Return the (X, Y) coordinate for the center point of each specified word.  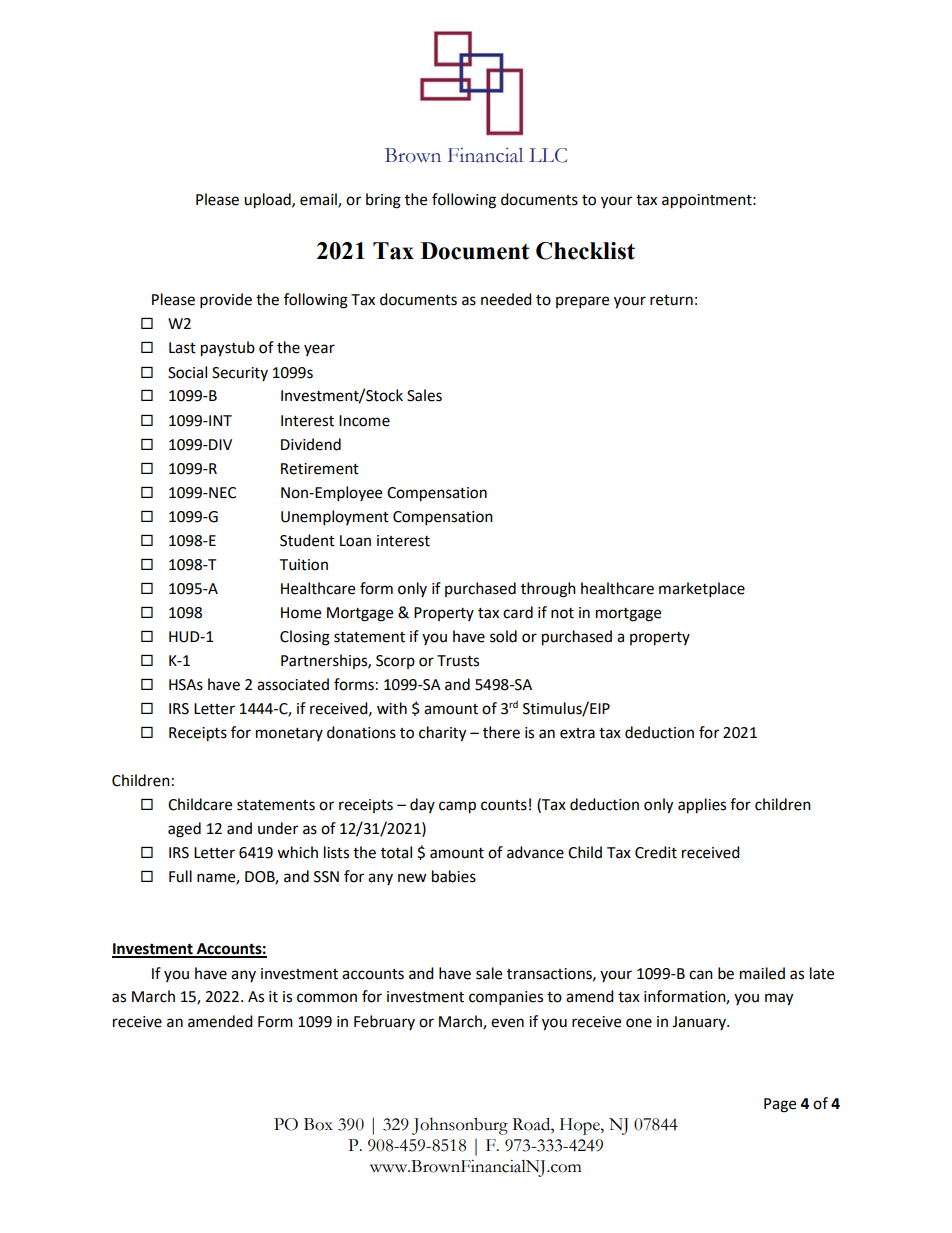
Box (318, 1124)
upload (268, 201)
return (671, 300)
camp (457, 807)
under (278, 828)
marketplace (702, 590)
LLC (548, 155)
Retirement (320, 469)
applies (702, 806)
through (548, 590)
